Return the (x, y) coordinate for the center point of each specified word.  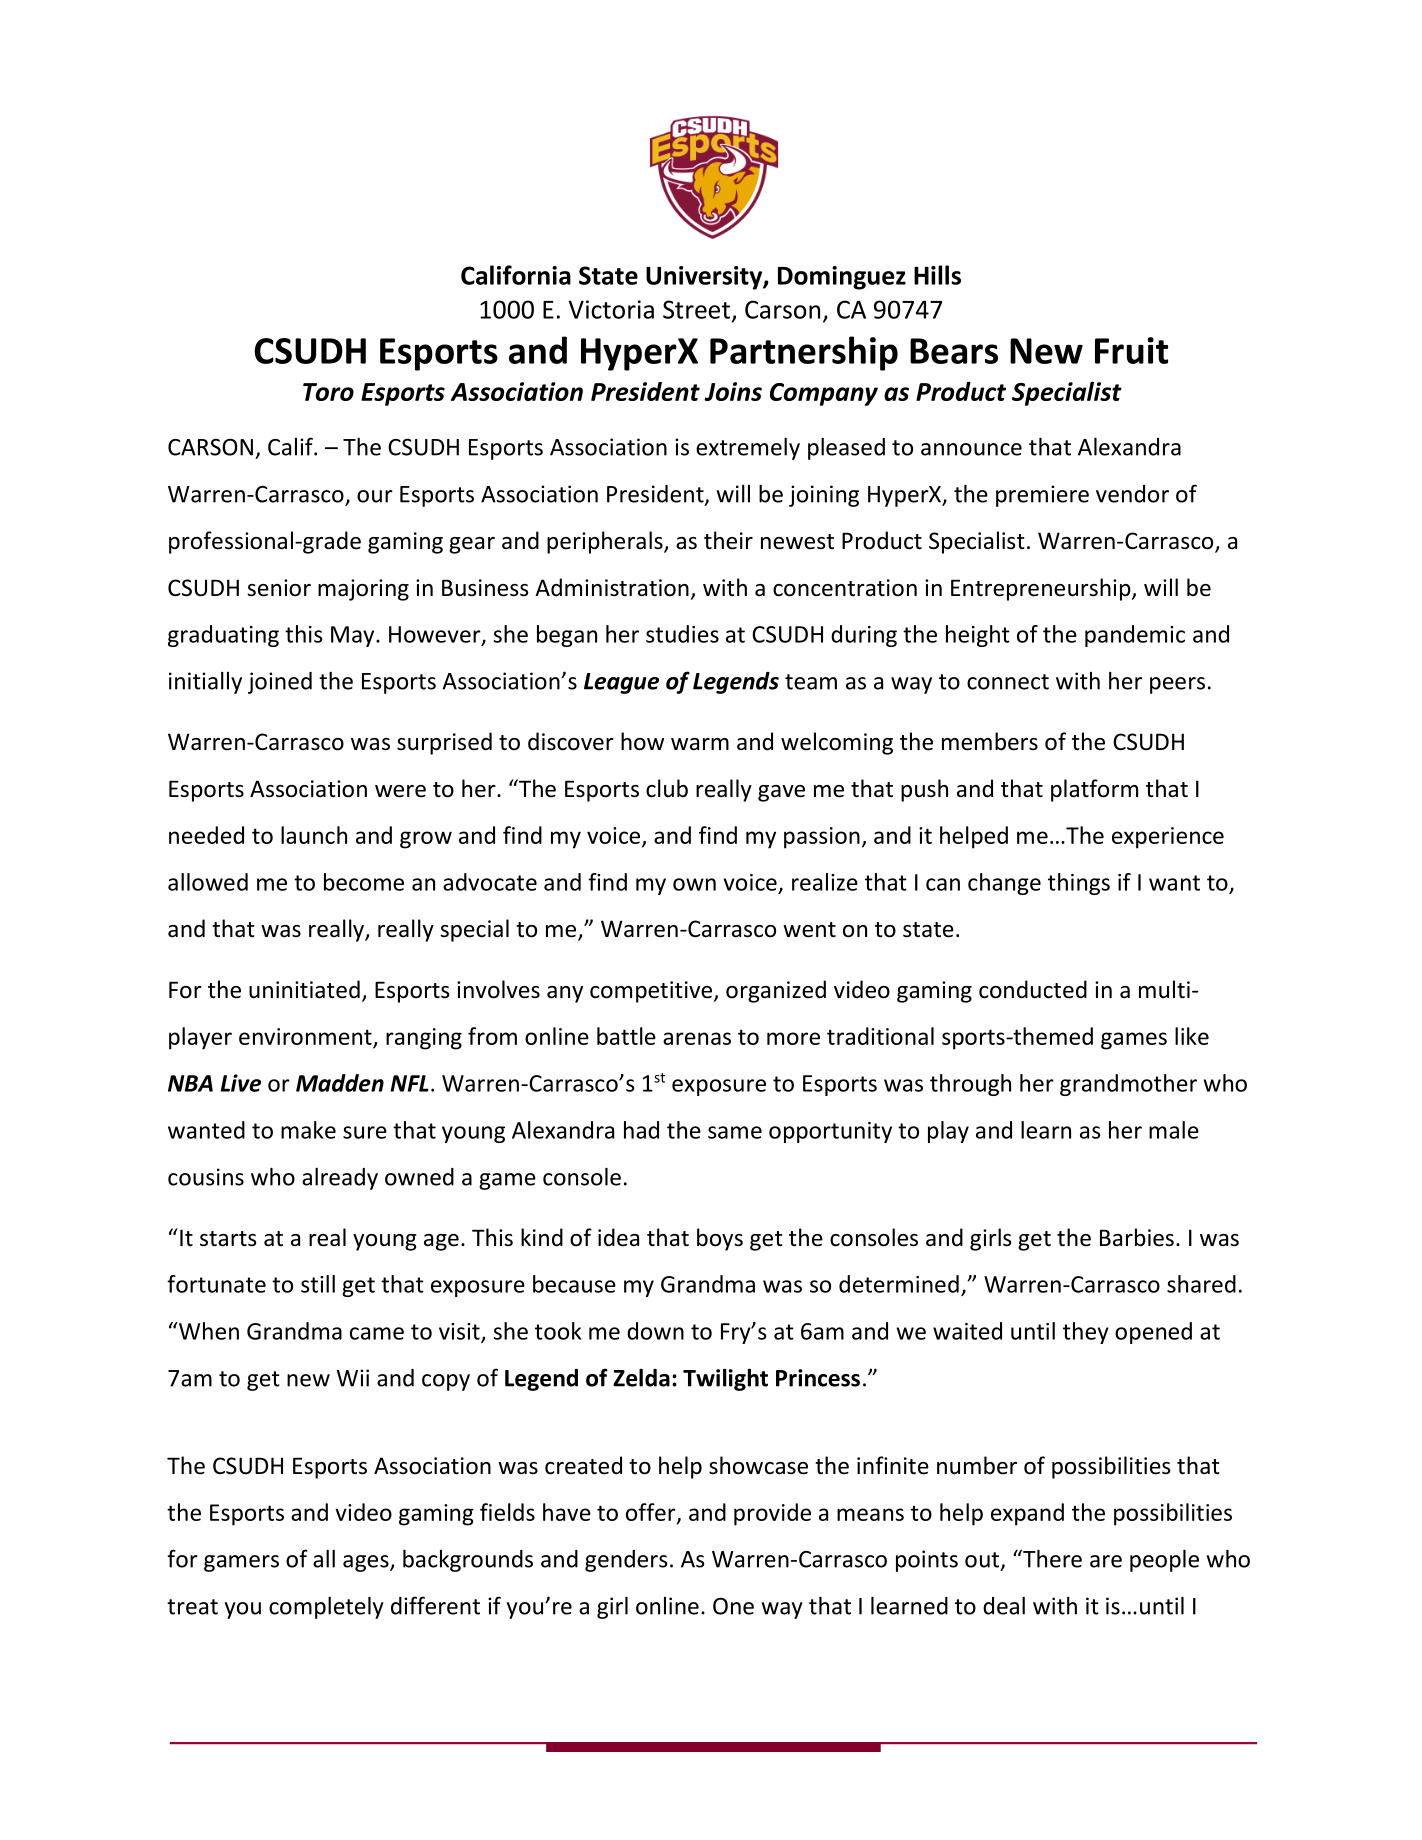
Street (696, 309)
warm (700, 744)
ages (367, 1563)
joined (280, 683)
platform (1094, 790)
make (308, 1130)
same (735, 1132)
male (1174, 1130)
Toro (328, 392)
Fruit (1131, 350)
